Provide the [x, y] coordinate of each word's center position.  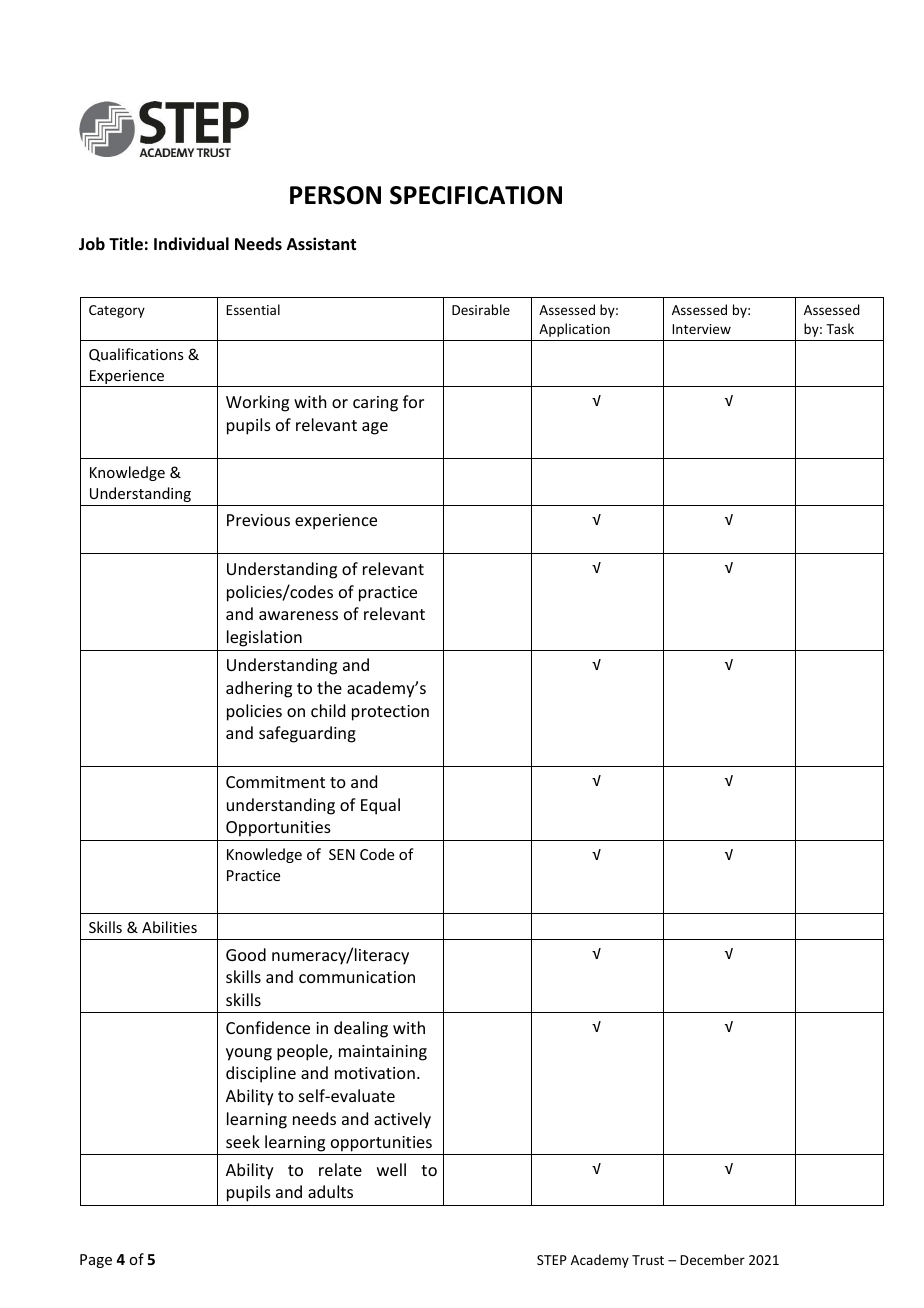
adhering [259, 689]
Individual [191, 243]
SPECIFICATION [476, 195]
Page [96, 1261]
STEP [552, 1260]
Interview [701, 329]
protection [390, 713]
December [712, 1259]
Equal [380, 806]
